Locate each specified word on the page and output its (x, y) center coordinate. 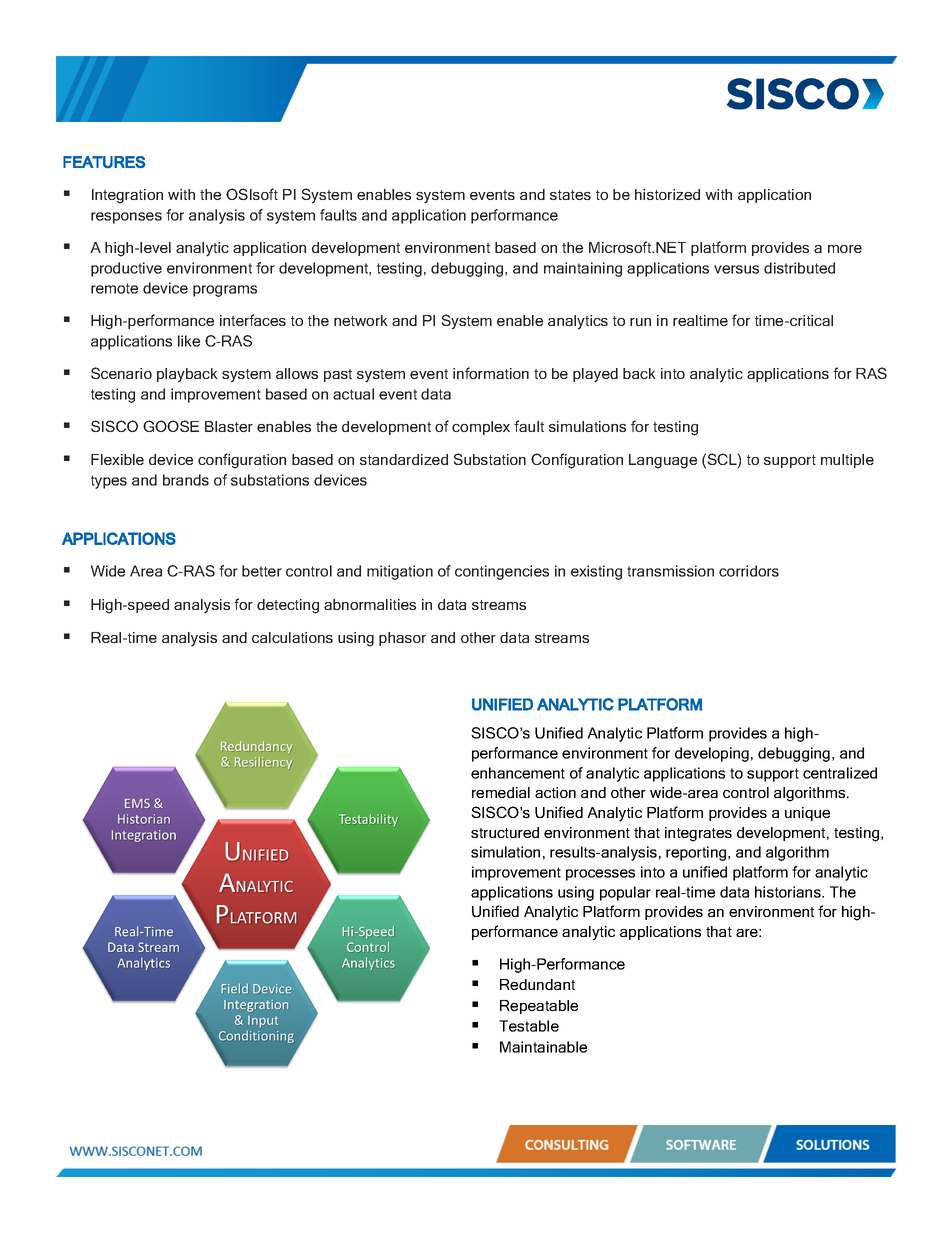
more (845, 249)
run (640, 322)
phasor (402, 639)
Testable (529, 1026)
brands (186, 480)
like (189, 341)
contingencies (502, 572)
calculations (292, 637)
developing (712, 754)
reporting (697, 853)
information (491, 373)
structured (505, 832)
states (570, 195)
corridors (749, 571)
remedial (501, 792)
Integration (127, 196)
